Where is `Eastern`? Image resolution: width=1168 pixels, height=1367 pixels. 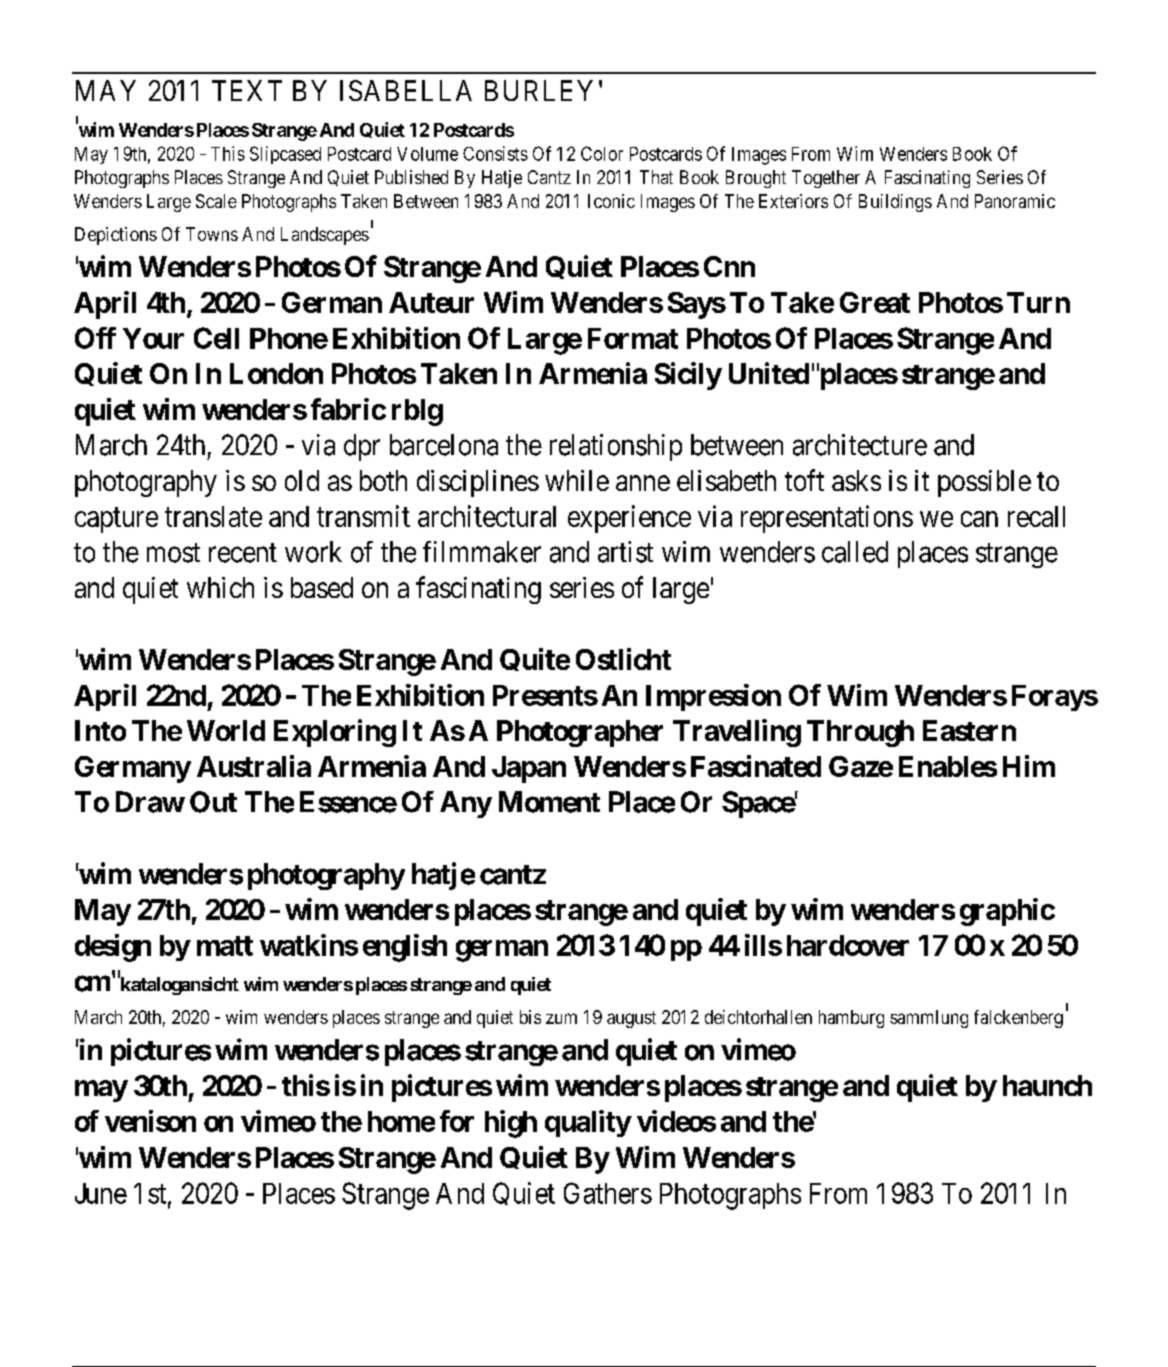 Eastern is located at coordinates (969, 730).
